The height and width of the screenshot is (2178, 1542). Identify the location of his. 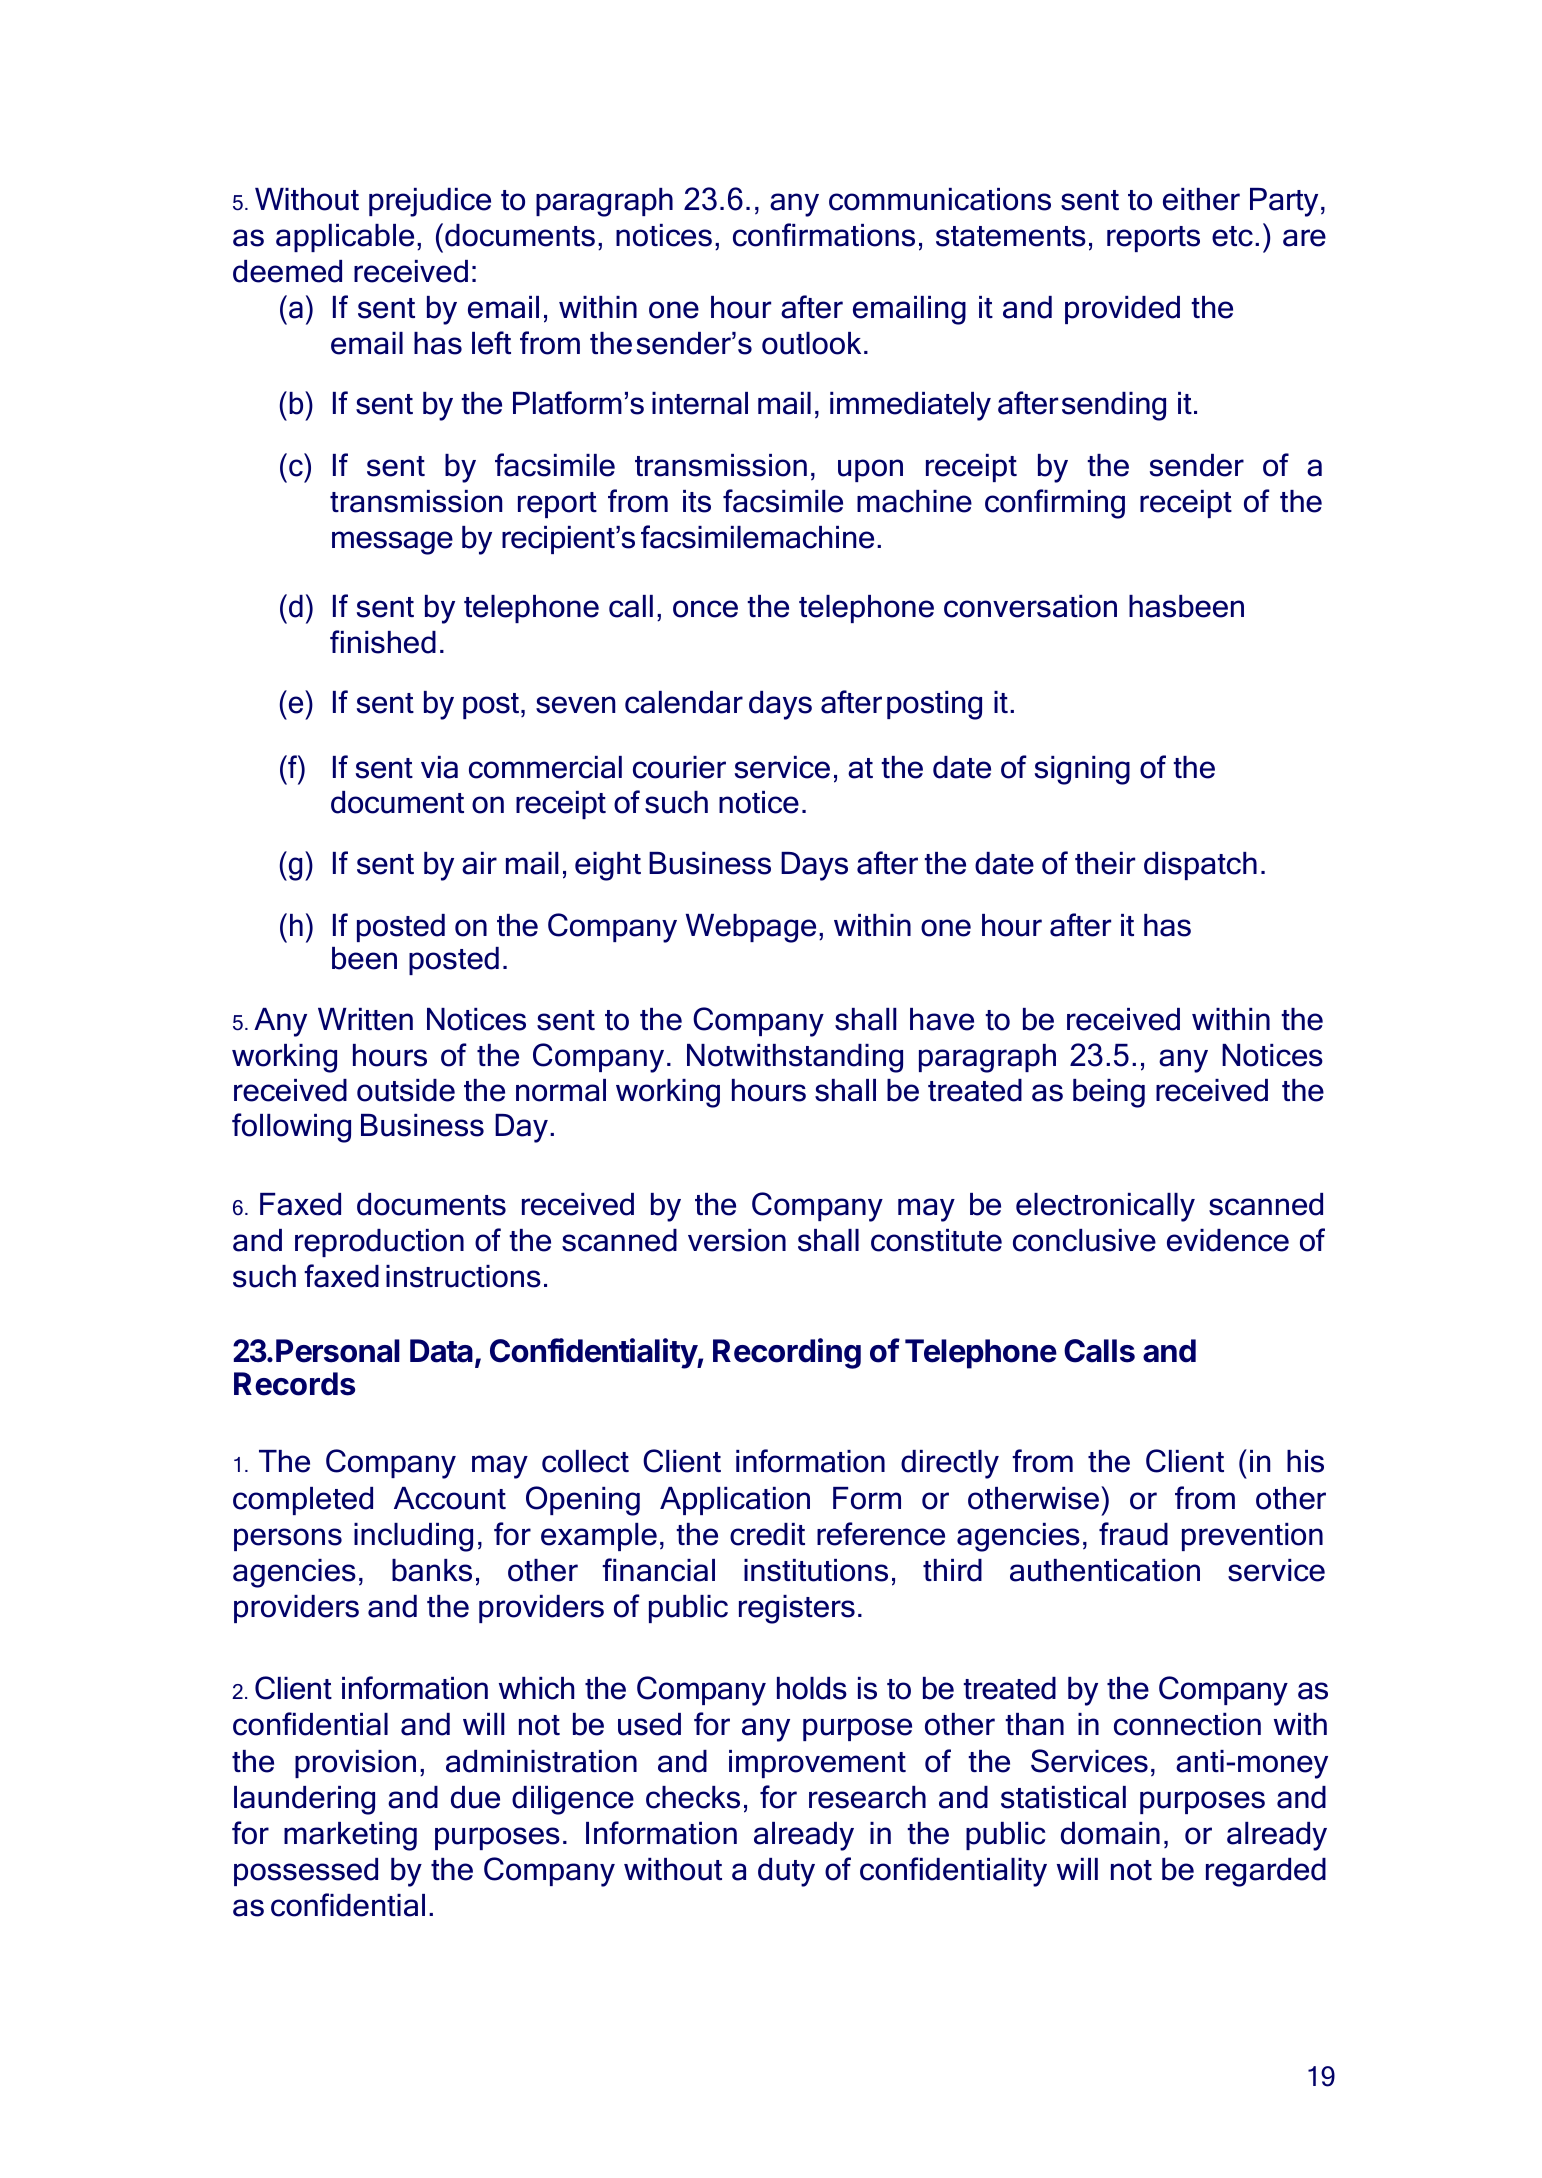
(1305, 1461).
